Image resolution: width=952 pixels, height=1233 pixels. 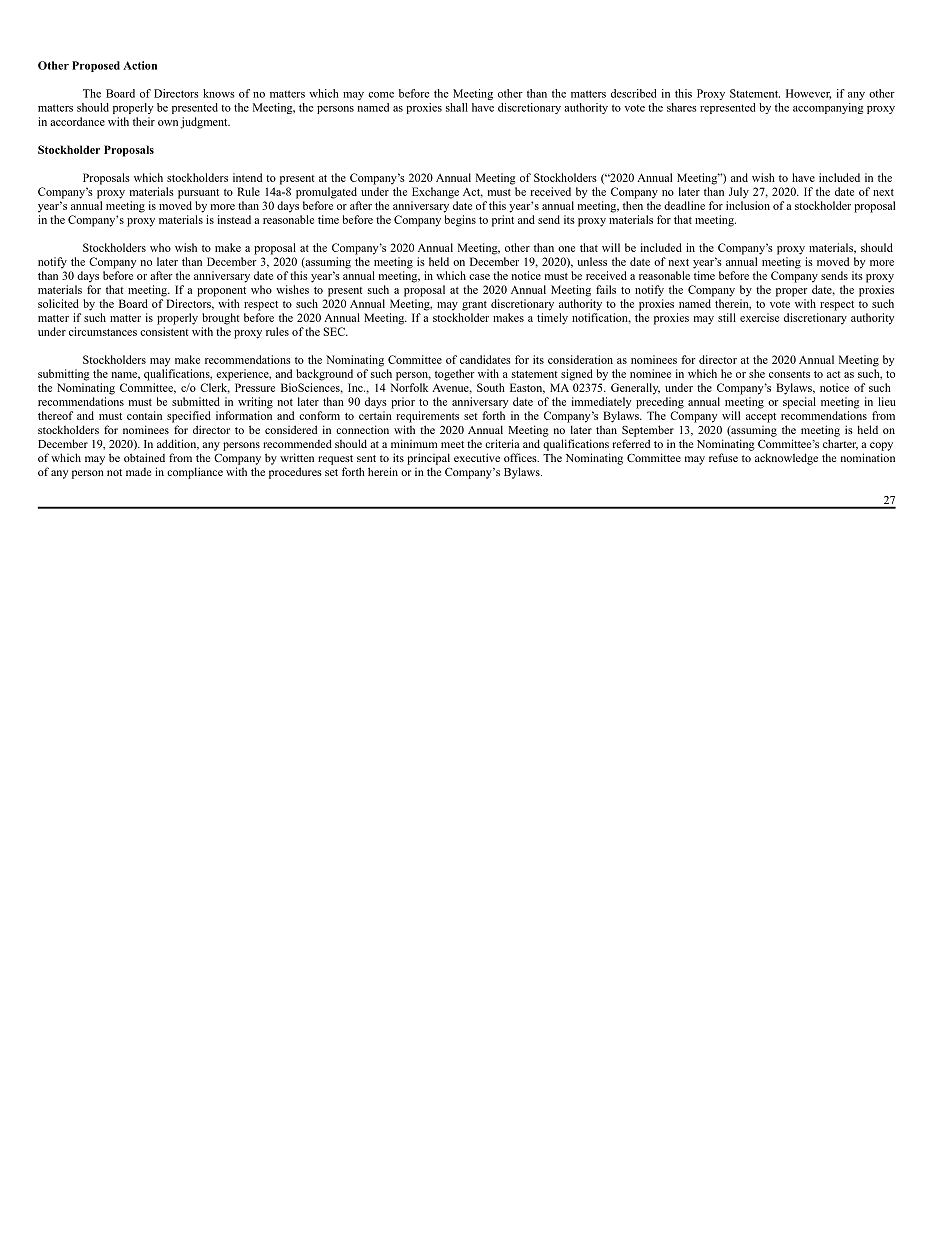 I want to click on grant, so click(x=474, y=306).
